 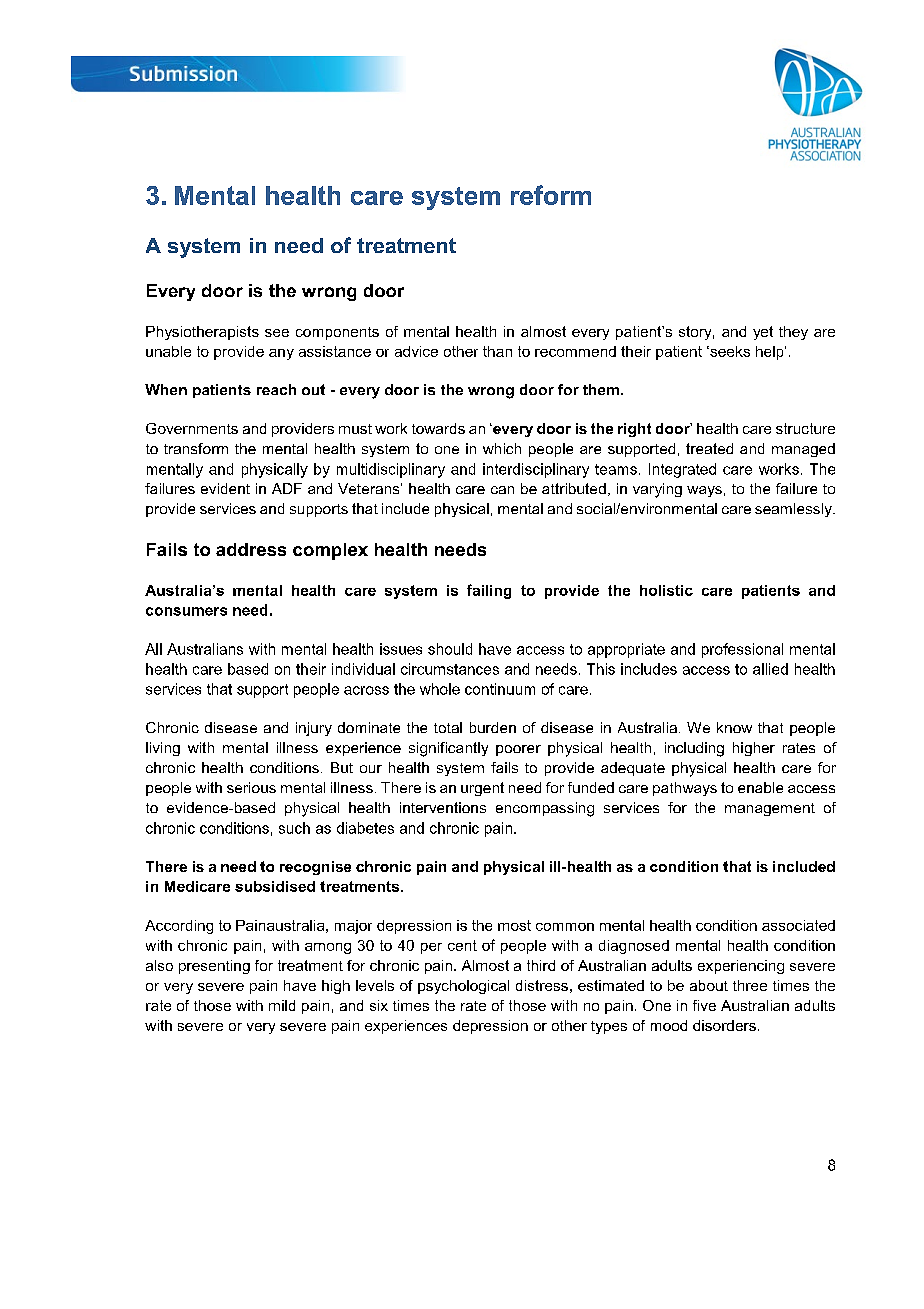 What do you see at coordinates (742, 650) in the screenshot?
I see `professional` at bounding box center [742, 650].
